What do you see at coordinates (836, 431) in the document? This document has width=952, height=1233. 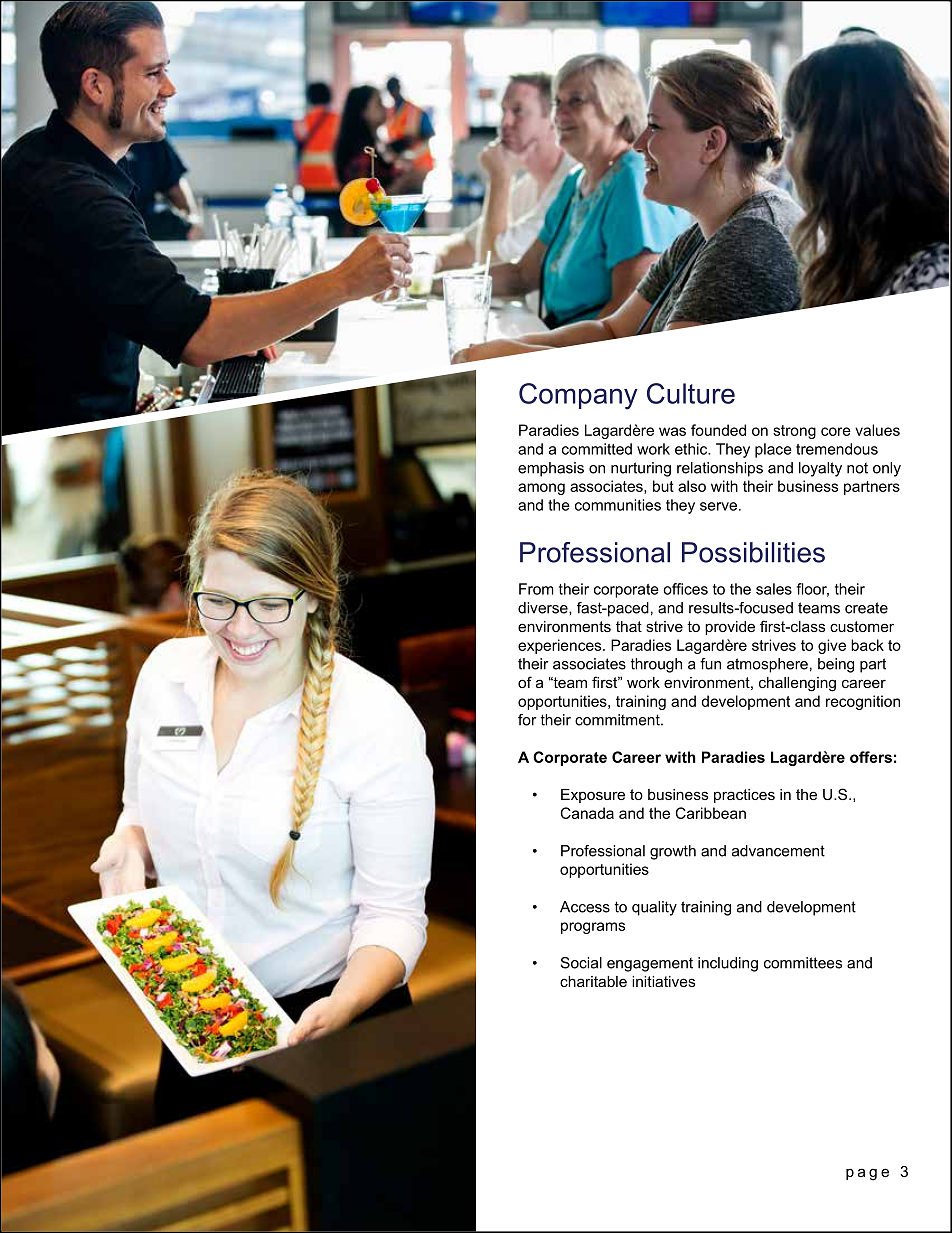 I see `core` at bounding box center [836, 431].
